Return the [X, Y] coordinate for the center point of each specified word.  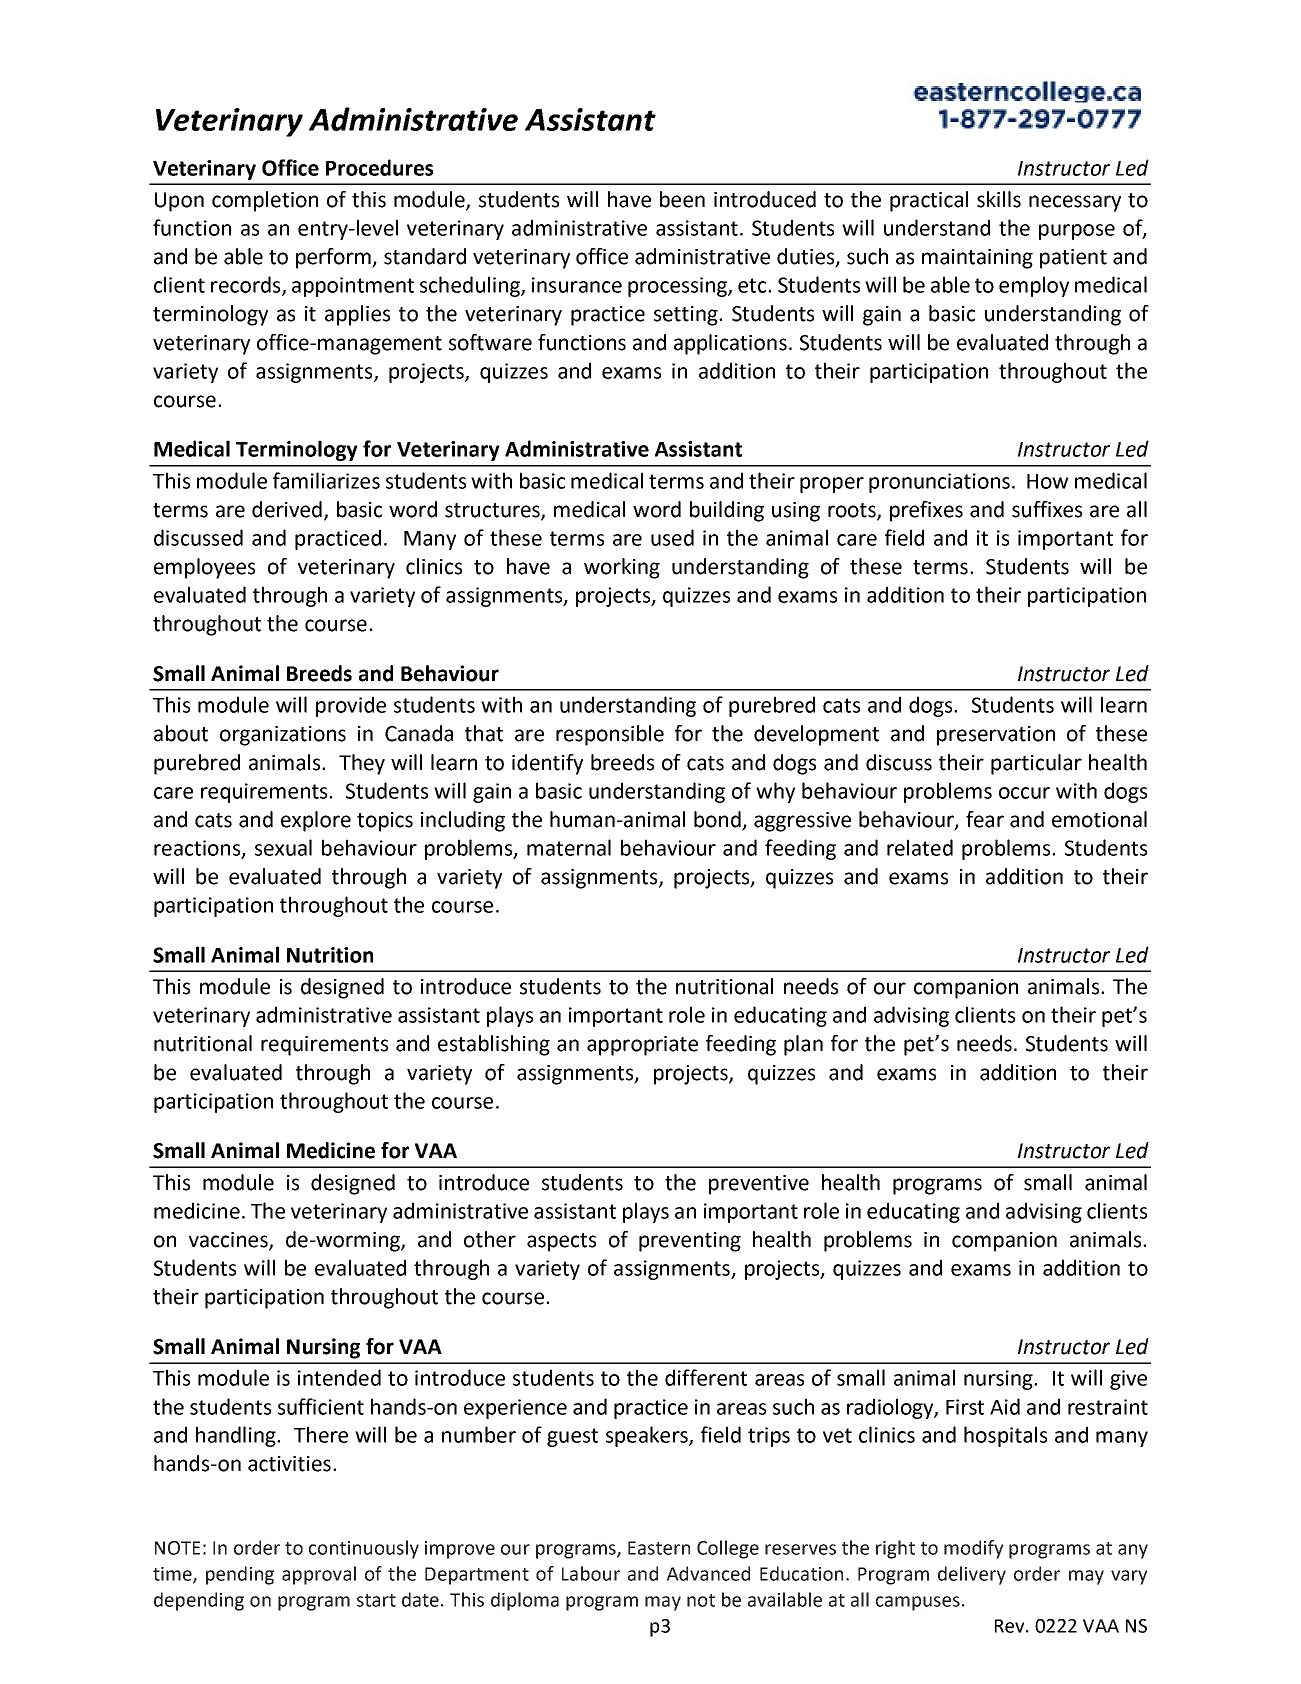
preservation [996, 736]
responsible [610, 735]
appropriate [642, 1046]
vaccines [229, 1241]
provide [351, 706]
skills [999, 199]
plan [803, 1045]
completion [265, 201]
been [682, 199]
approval [319, 1575]
